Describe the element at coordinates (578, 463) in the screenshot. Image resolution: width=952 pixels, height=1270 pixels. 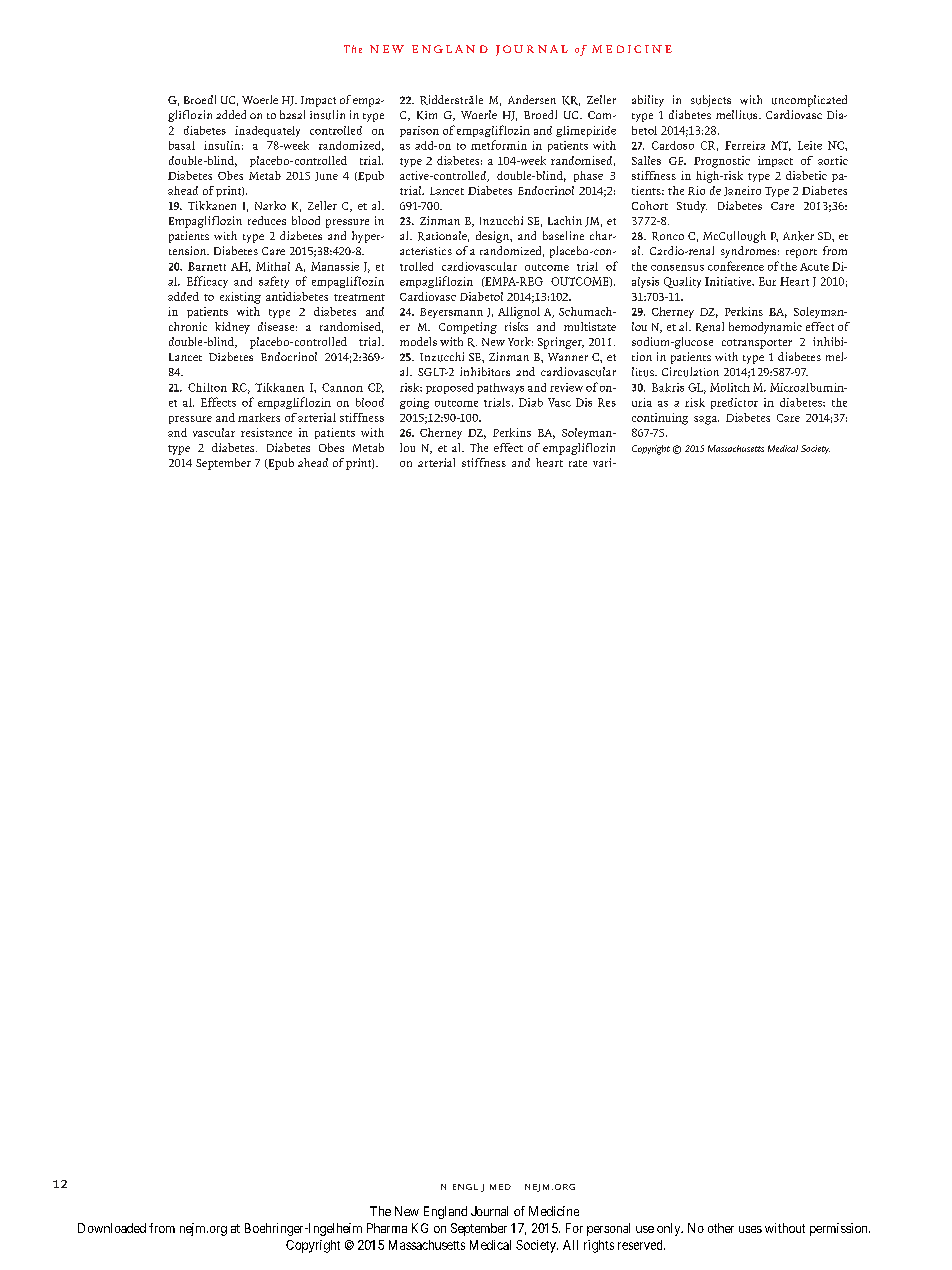
I see `rate` at that location.
